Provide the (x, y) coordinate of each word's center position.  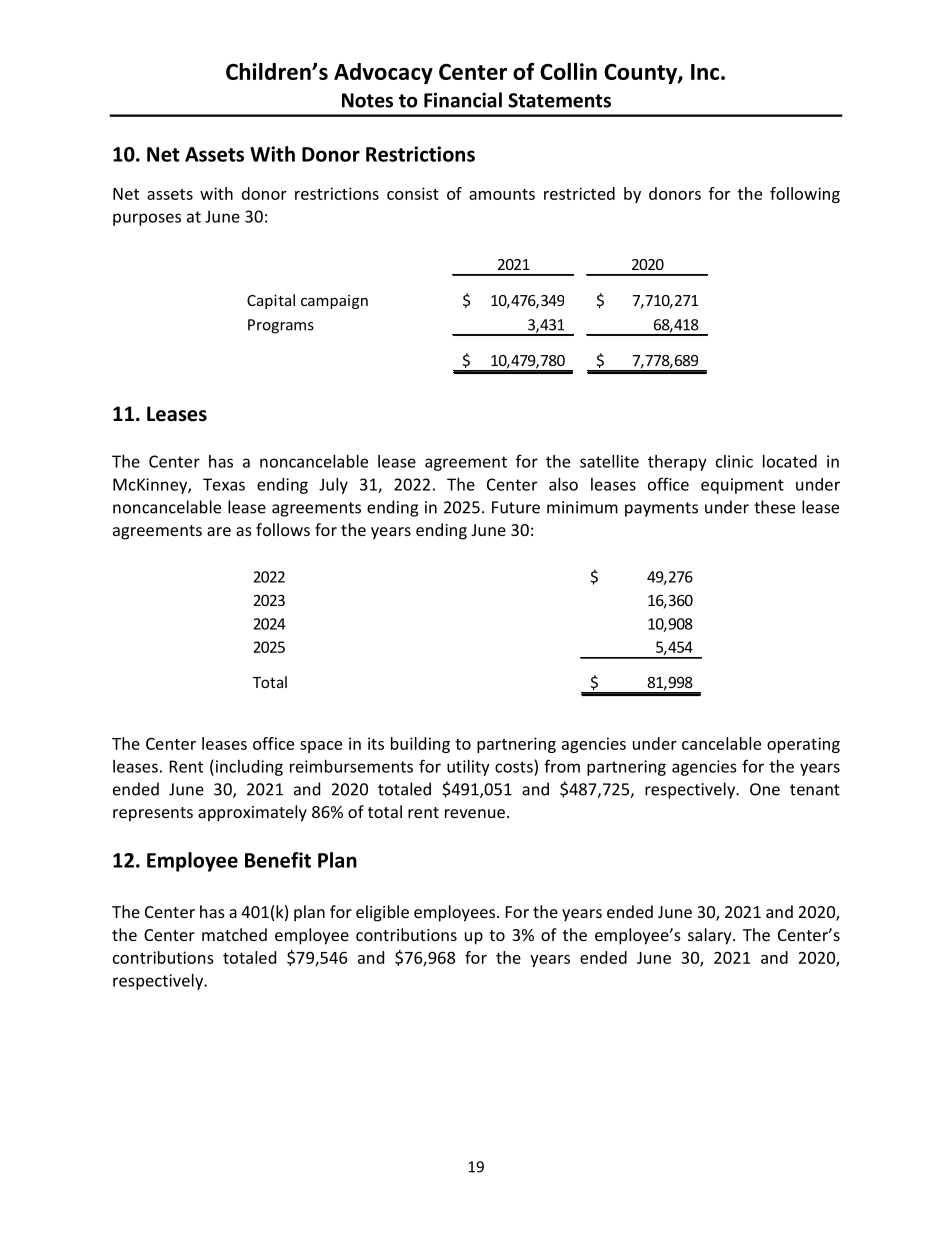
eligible (382, 913)
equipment (742, 486)
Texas (224, 484)
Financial (463, 100)
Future (516, 507)
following (805, 195)
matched (234, 934)
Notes (367, 100)
